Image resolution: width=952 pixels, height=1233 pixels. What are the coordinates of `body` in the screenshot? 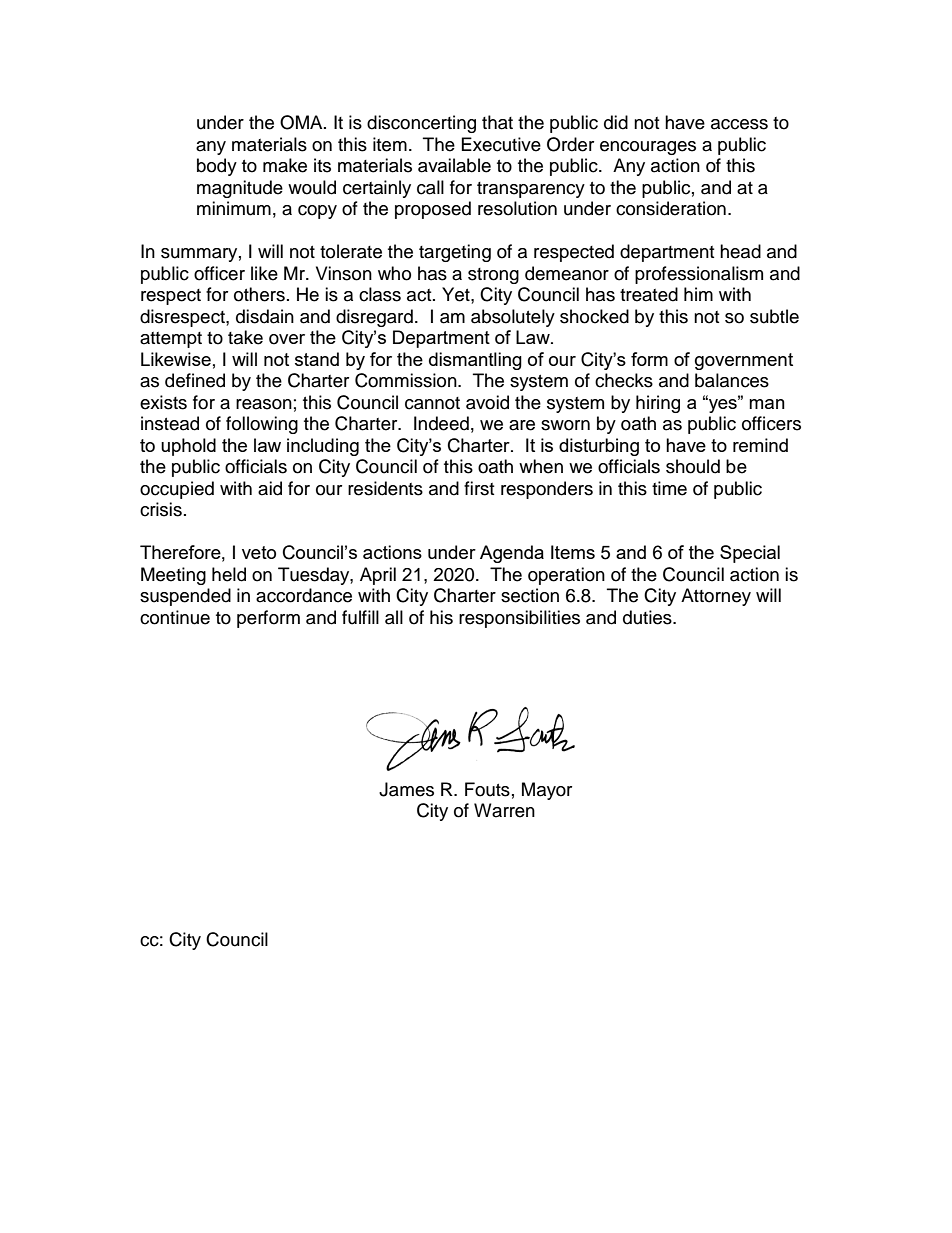 It's located at (217, 167).
